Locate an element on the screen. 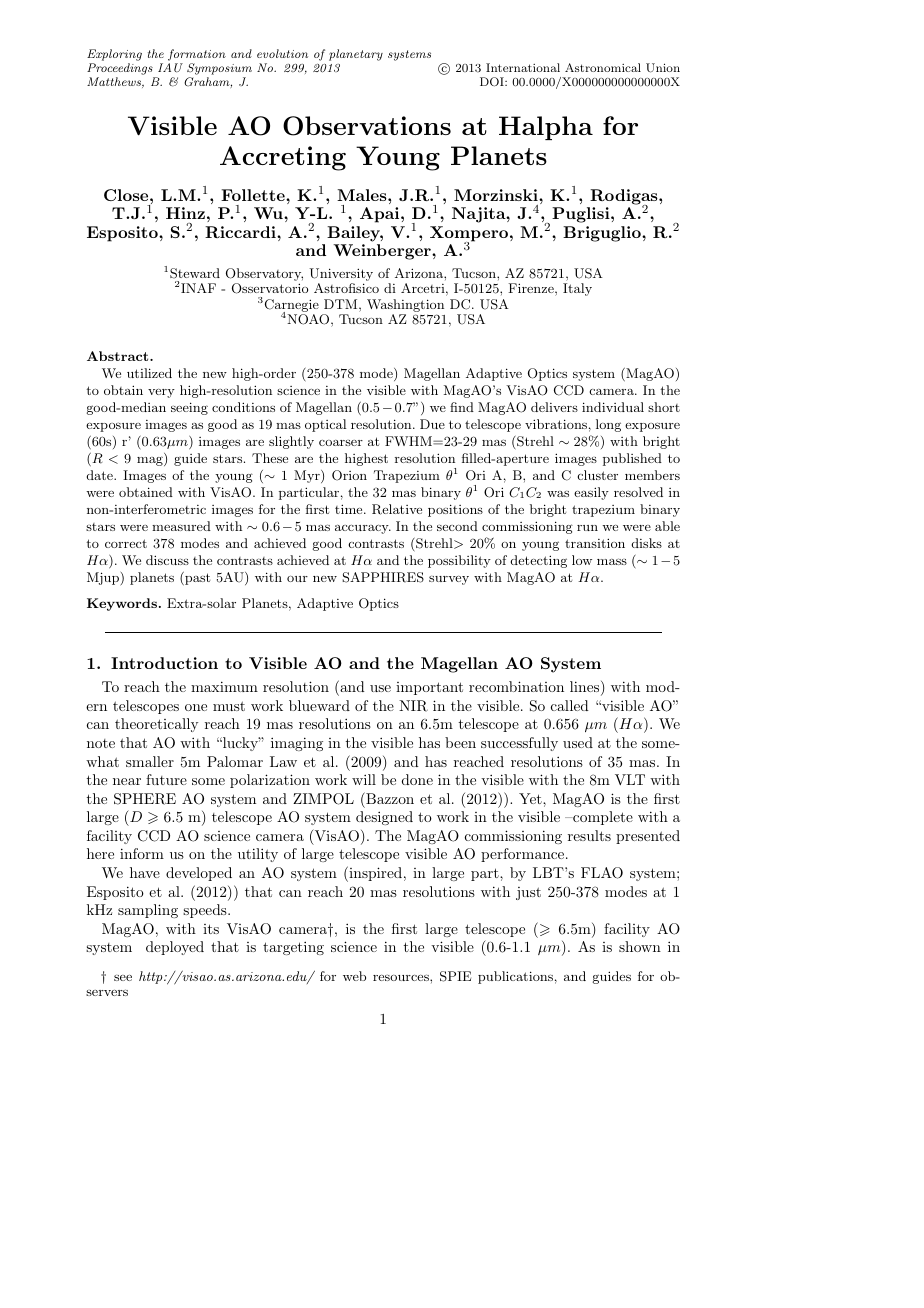 This screenshot has width=924, height=1308. Abstract is located at coordinates (119, 356).
